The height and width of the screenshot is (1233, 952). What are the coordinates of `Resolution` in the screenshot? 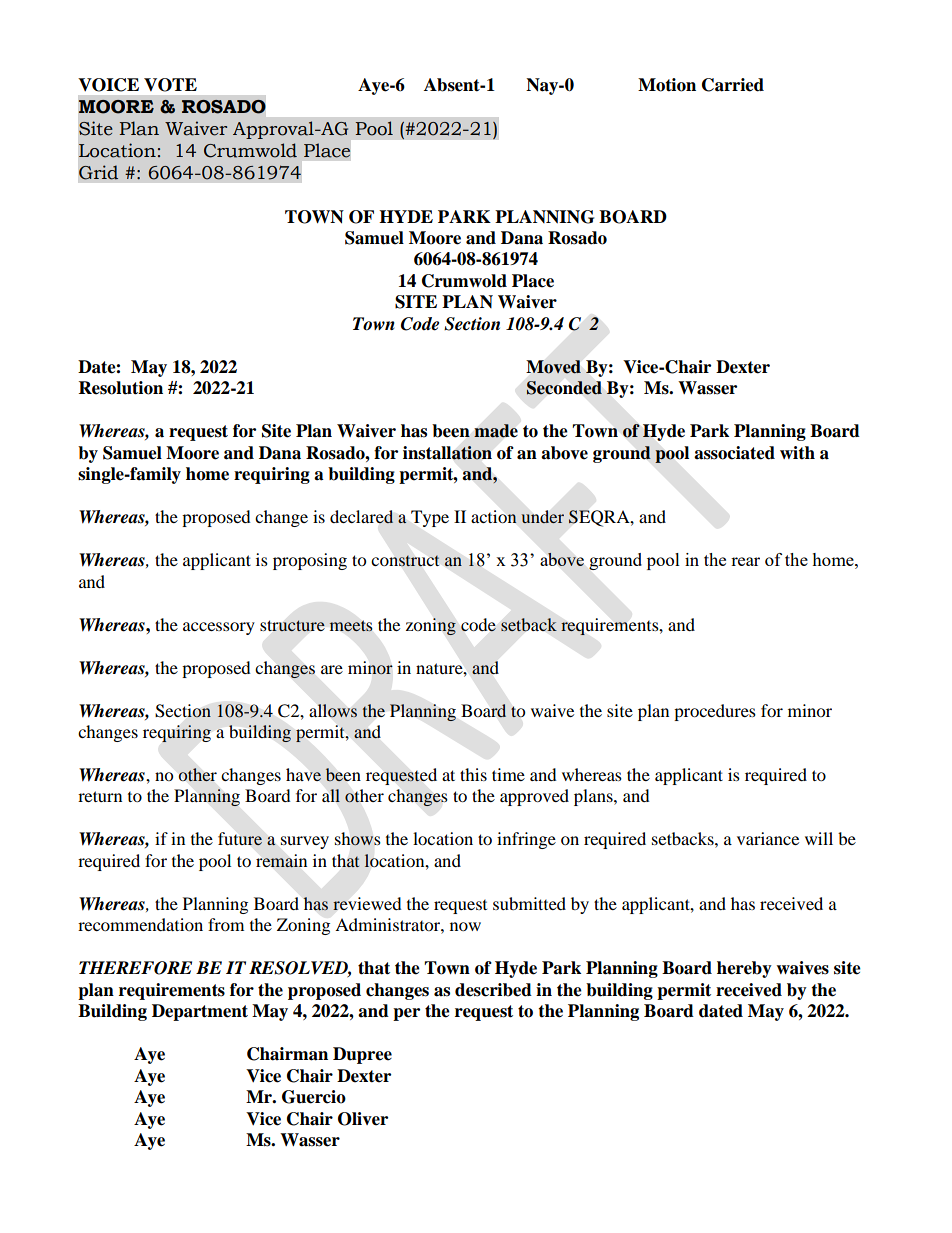 It's located at (121, 388).
